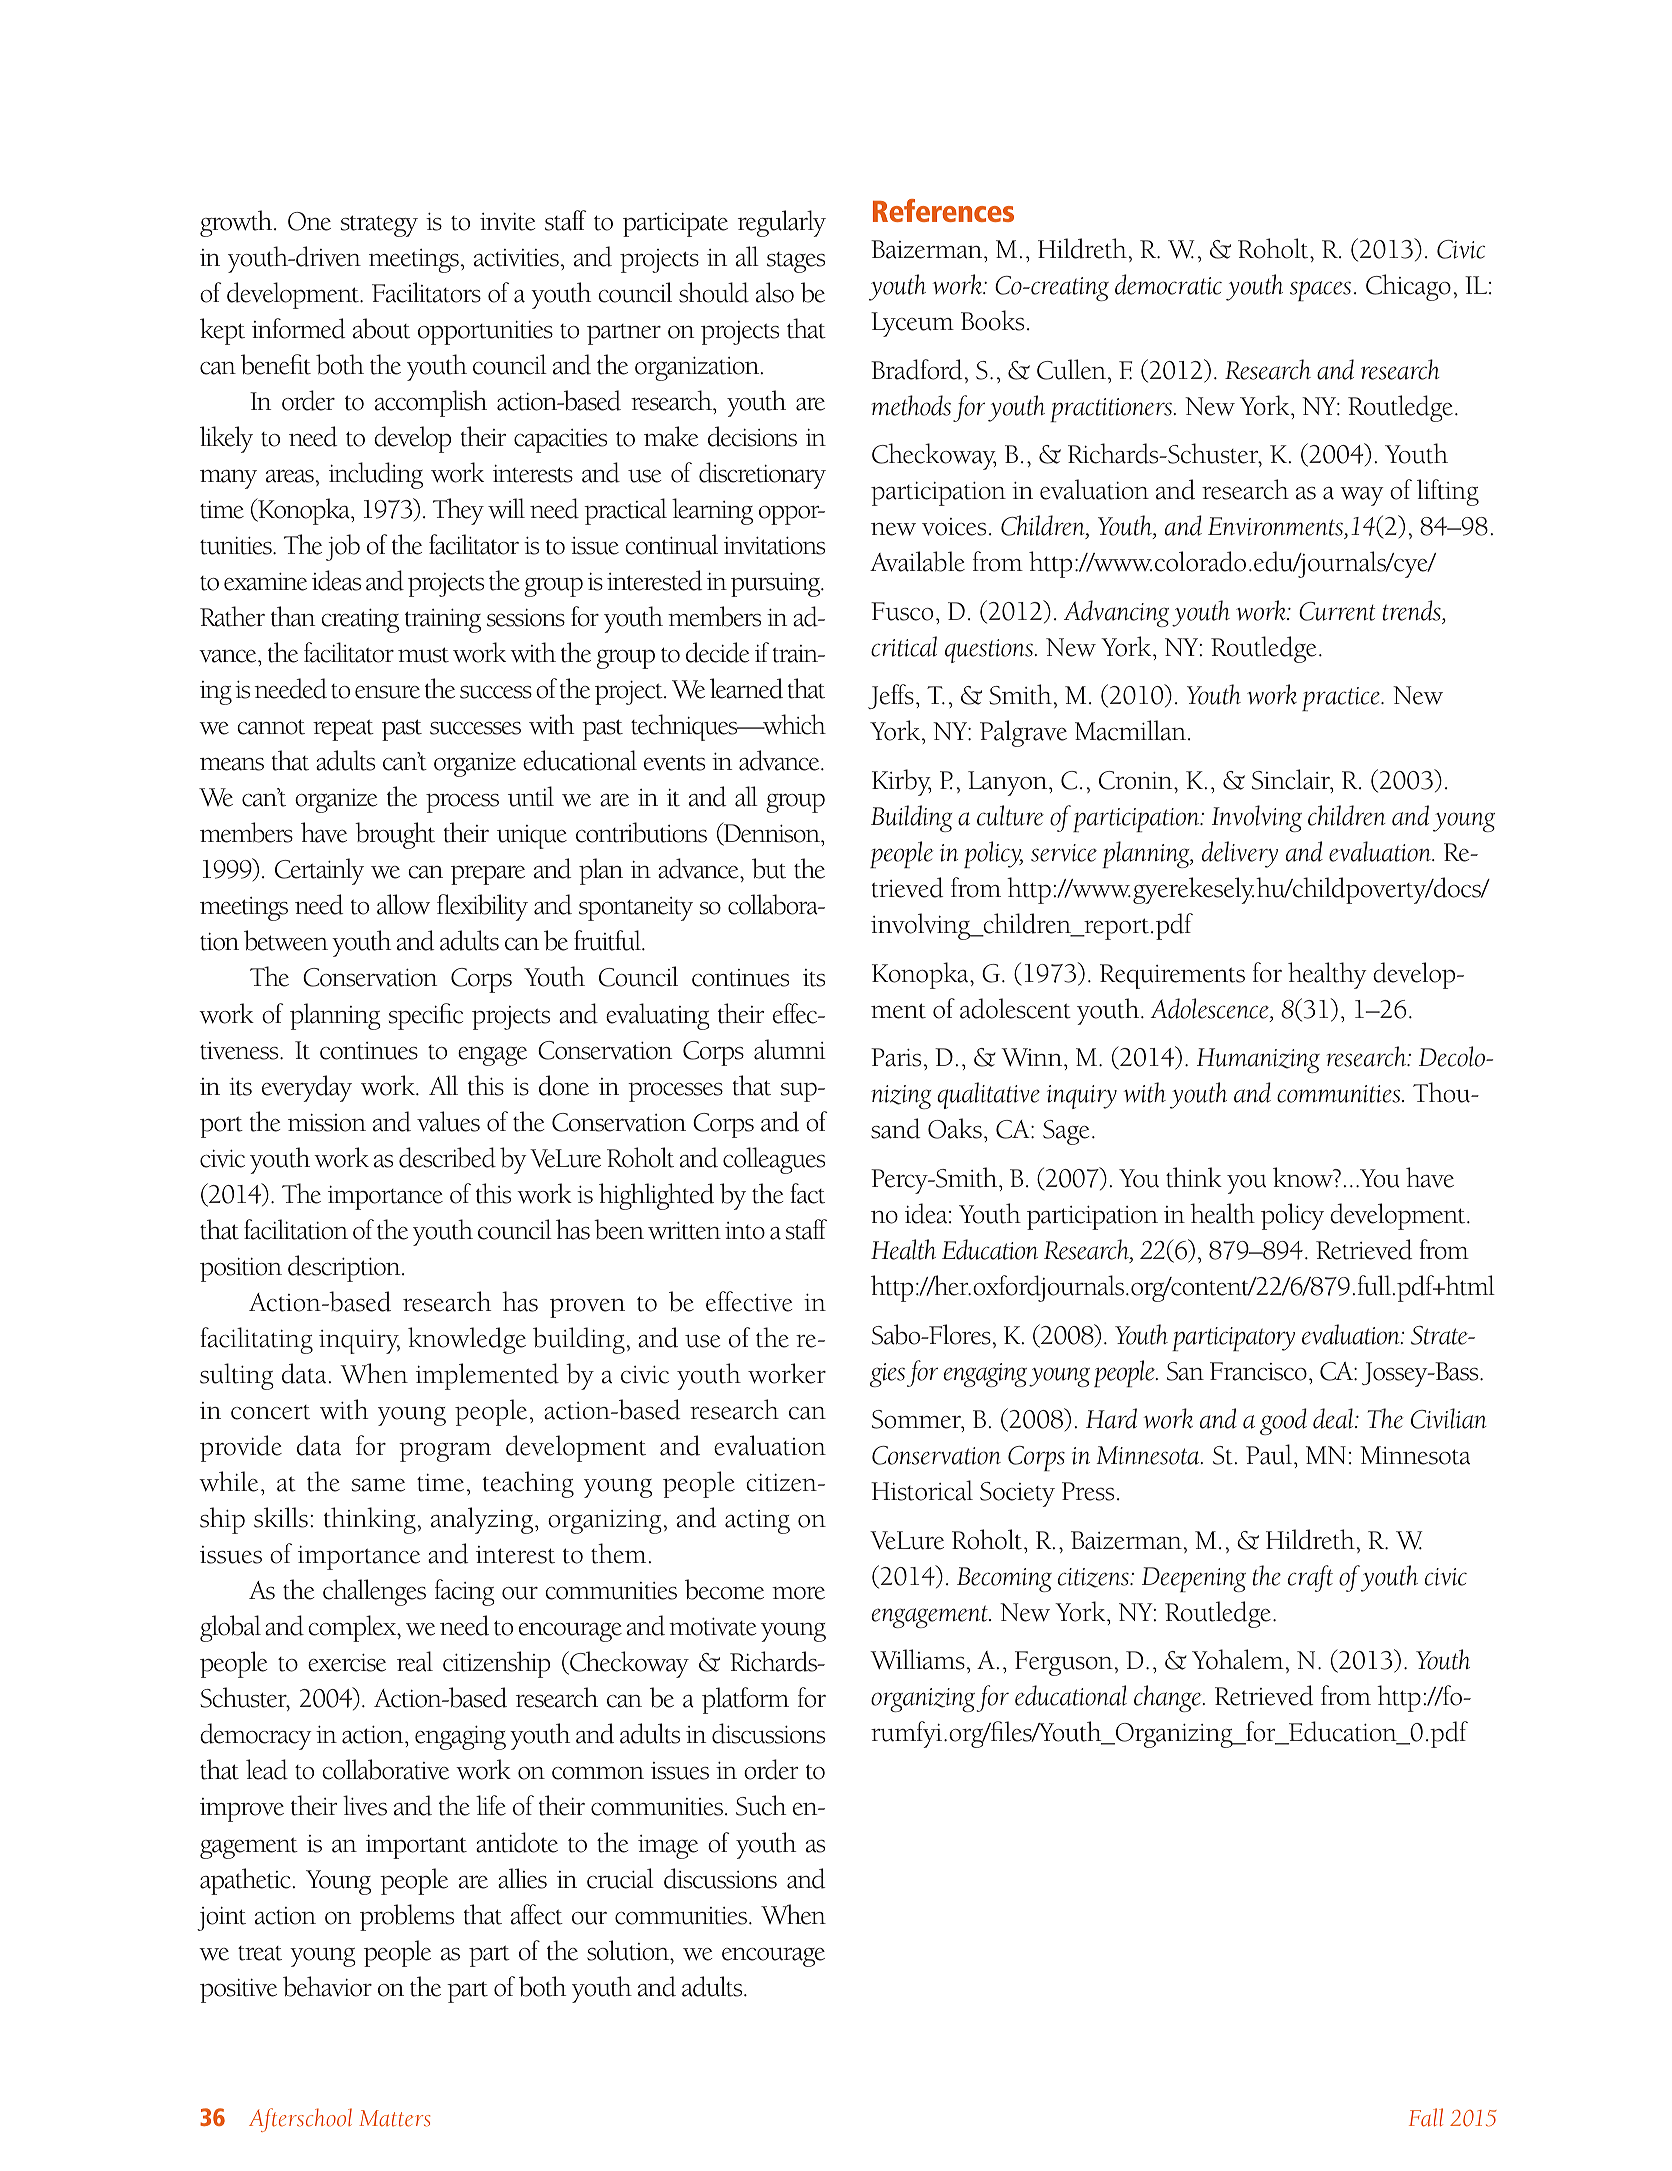  Describe the element at coordinates (1320, 291) in the screenshot. I see `spaces` at that location.
